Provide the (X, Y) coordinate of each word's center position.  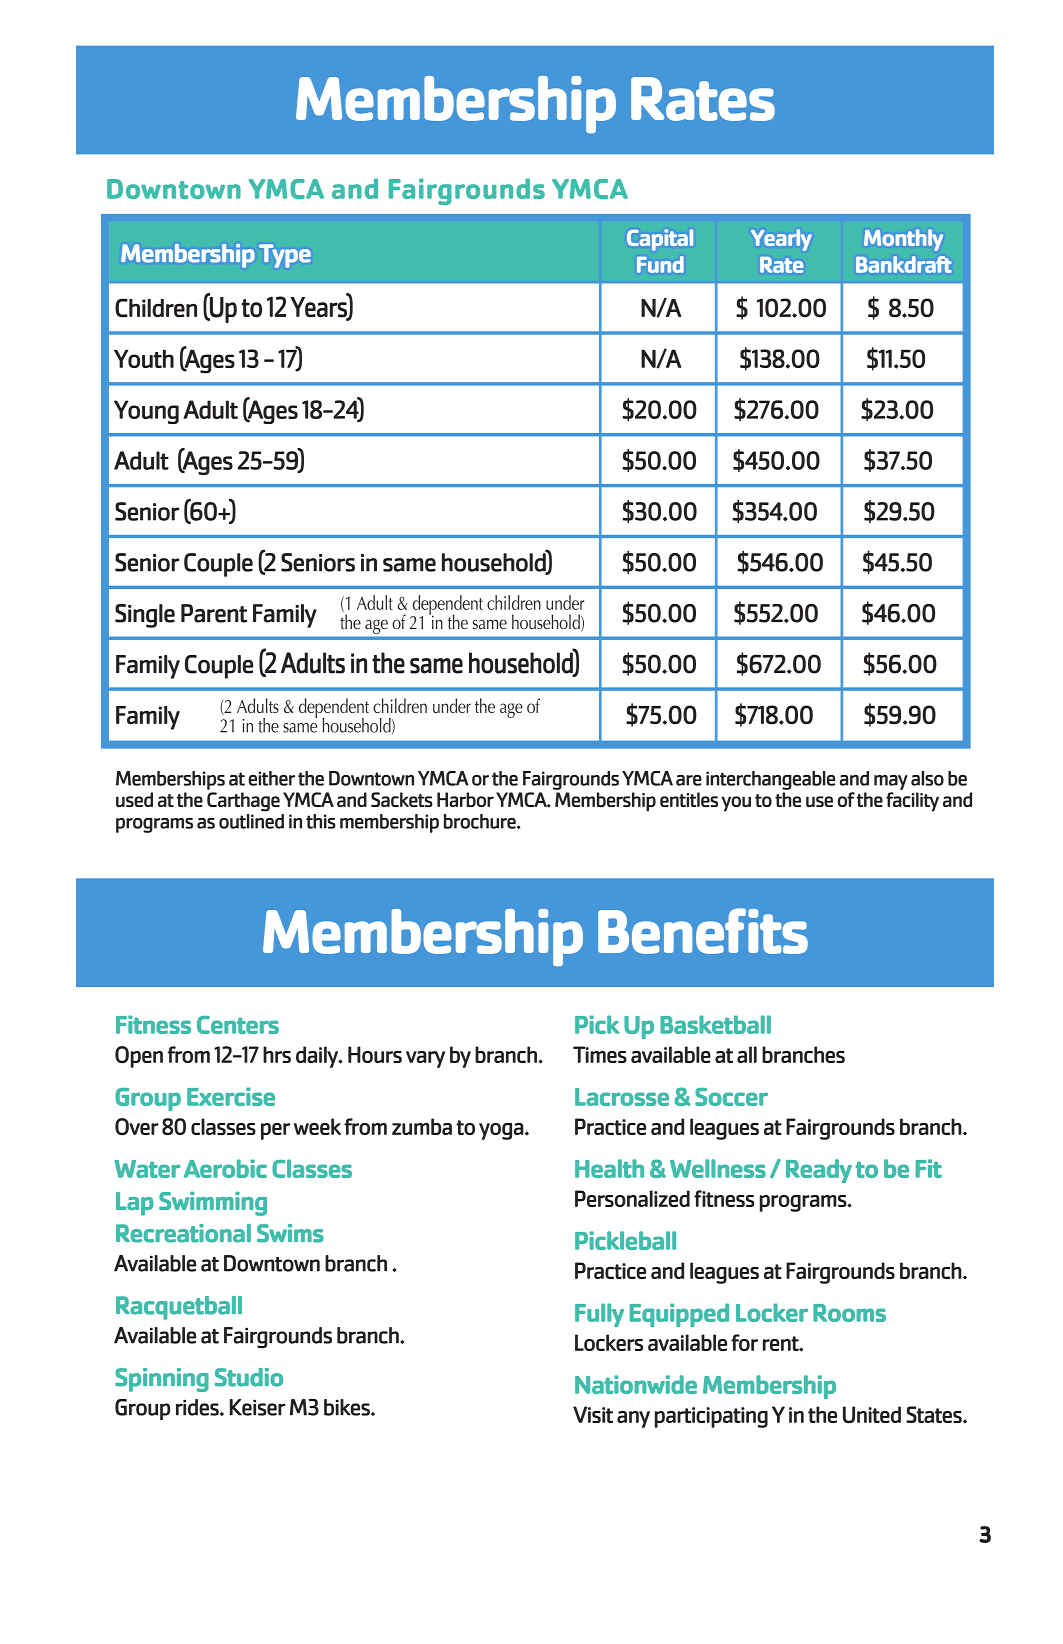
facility (912, 802)
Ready (819, 1171)
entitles (689, 799)
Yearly (781, 240)
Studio (249, 1377)
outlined (251, 821)
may (891, 782)
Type (285, 256)
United (872, 1414)
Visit (593, 1414)
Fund (660, 264)
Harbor (465, 799)
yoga (502, 1131)
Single (145, 616)
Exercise (231, 1096)
